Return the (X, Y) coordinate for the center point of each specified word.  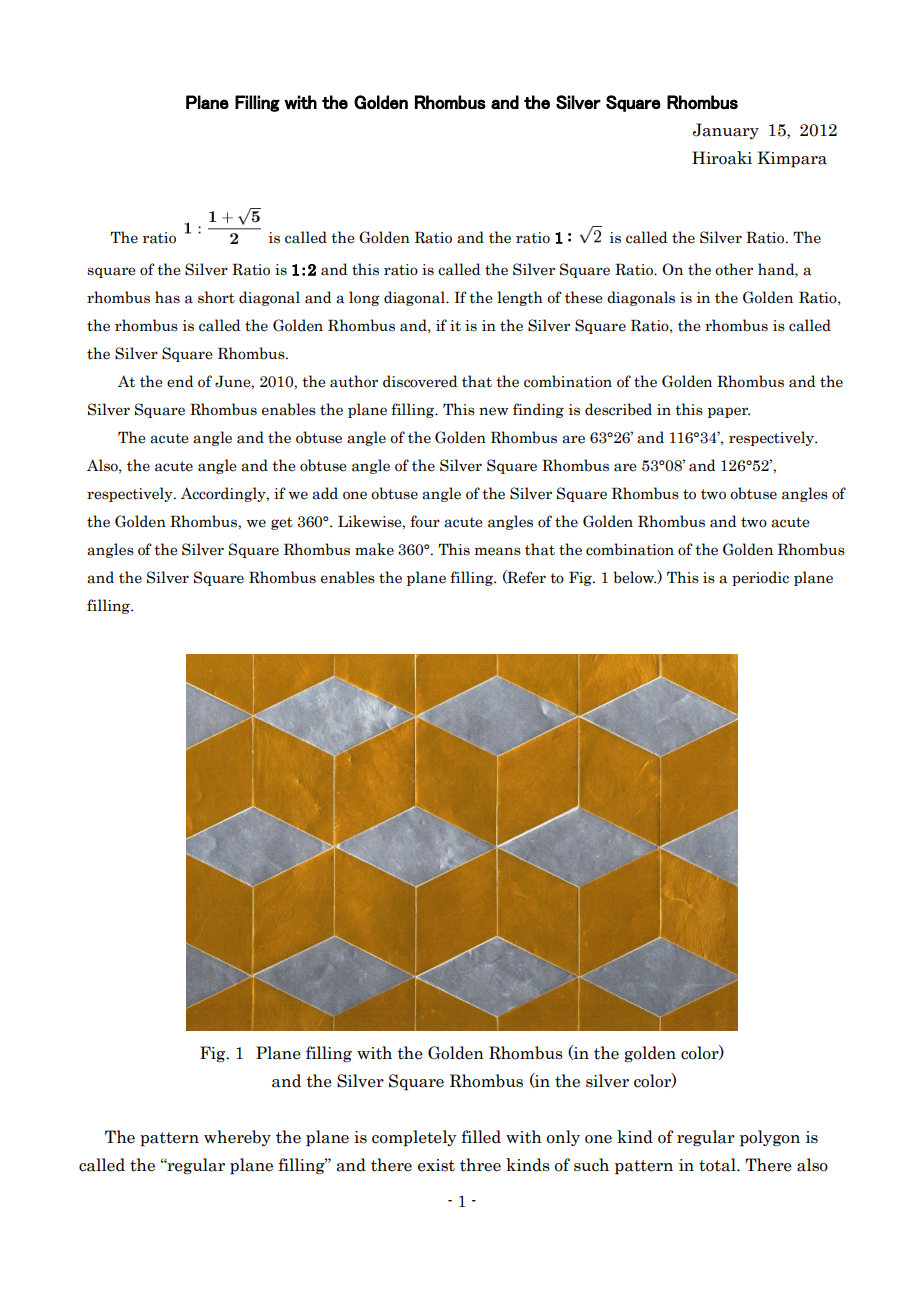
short (216, 297)
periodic (760, 578)
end (180, 381)
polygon (770, 1138)
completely (414, 1138)
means (498, 551)
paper (729, 412)
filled (481, 1137)
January (726, 131)
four (425, 521)
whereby (237, 1138)
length (520, 298)
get (282, 523)
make (374, 549)
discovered (420, 381)
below (634, 577)
